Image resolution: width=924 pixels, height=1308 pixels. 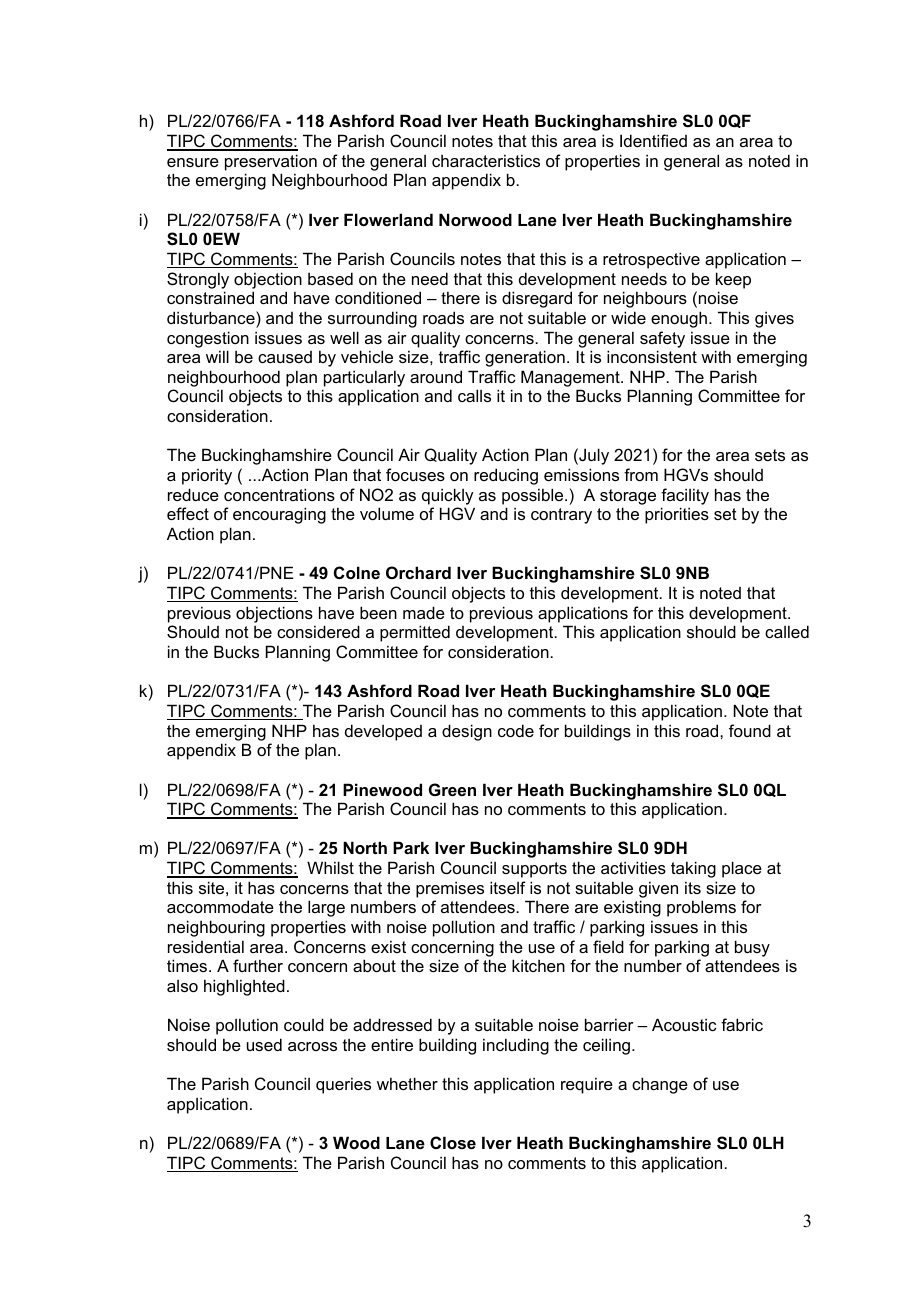 What do you see at coordinates (653, 140) in the screenshot?
I see `Identified` at bounding box center [653, 140].
